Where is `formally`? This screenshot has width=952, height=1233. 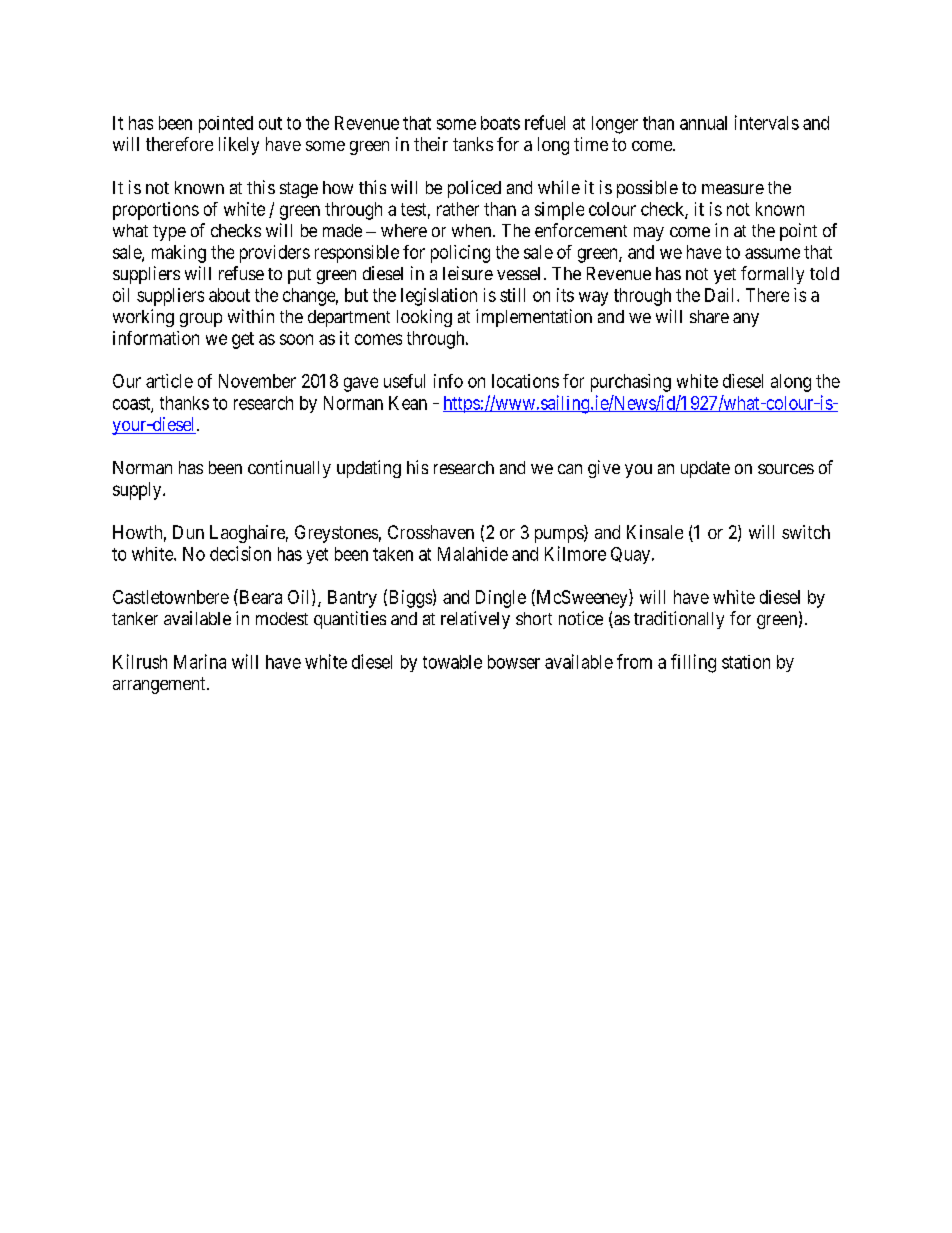 formally is located at coordinates (772, 275).
